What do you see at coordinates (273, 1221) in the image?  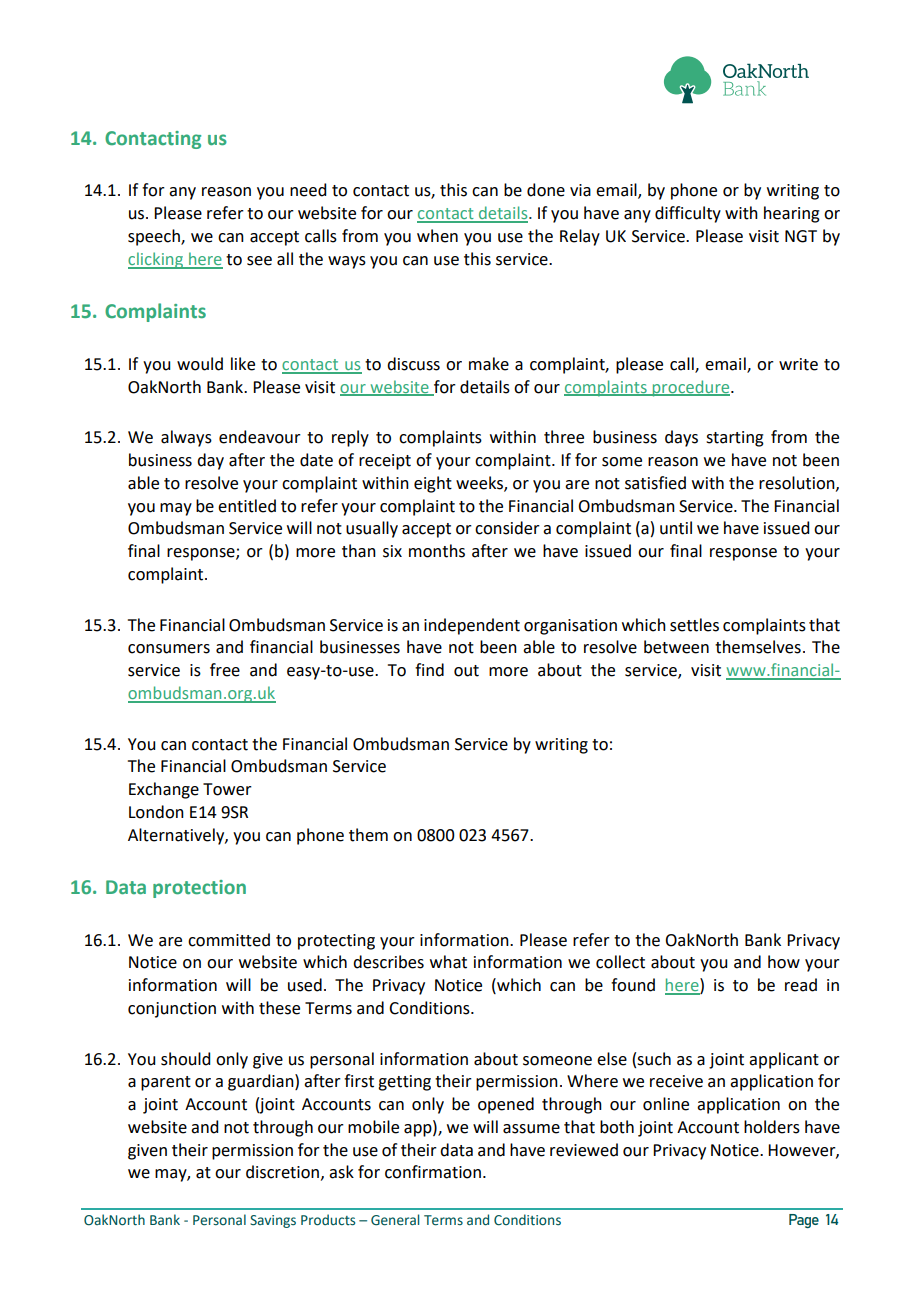 I see `Savings` at bounding box center [273, 1221].
